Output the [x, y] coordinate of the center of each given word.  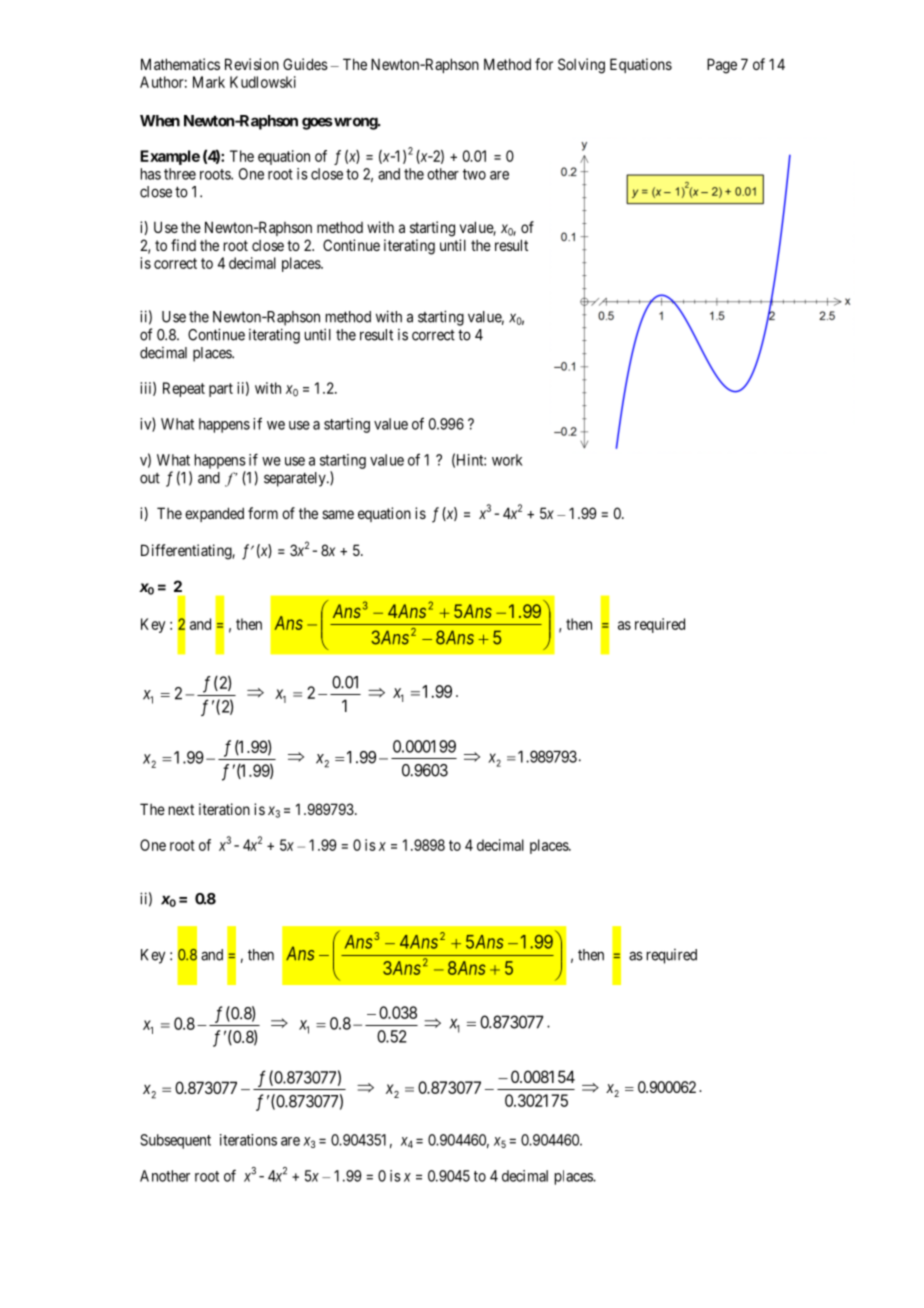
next [181, 809]
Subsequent [175, 1141]
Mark [209, 82]
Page [722, 66]
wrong [355, 123]
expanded [214, 514]
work [507, 460]
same [338, 514]
